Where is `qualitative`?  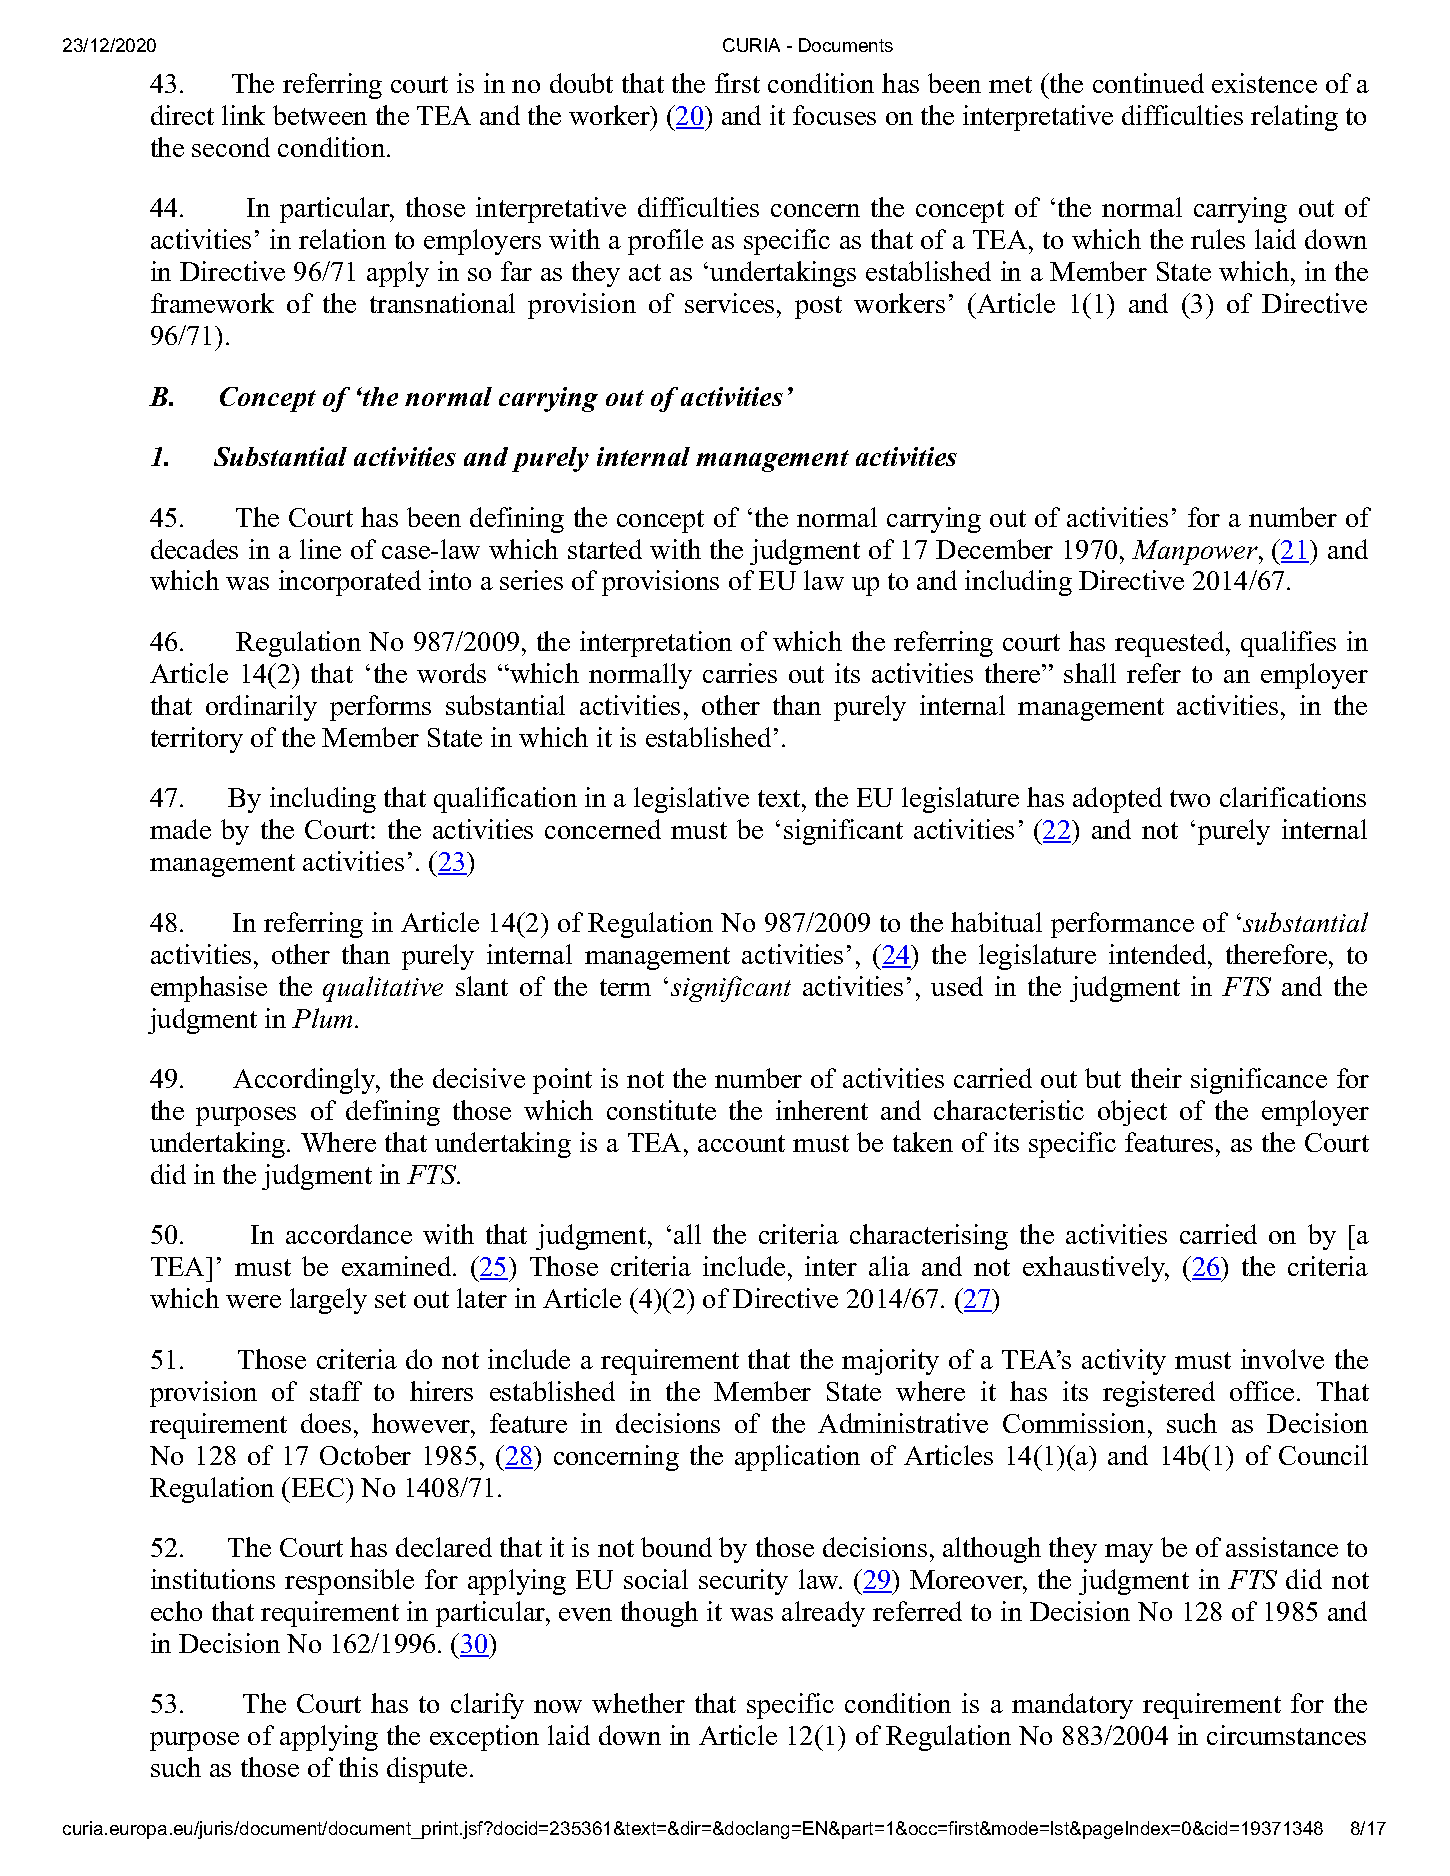
qualitative is located at coordinates (383, 989).
